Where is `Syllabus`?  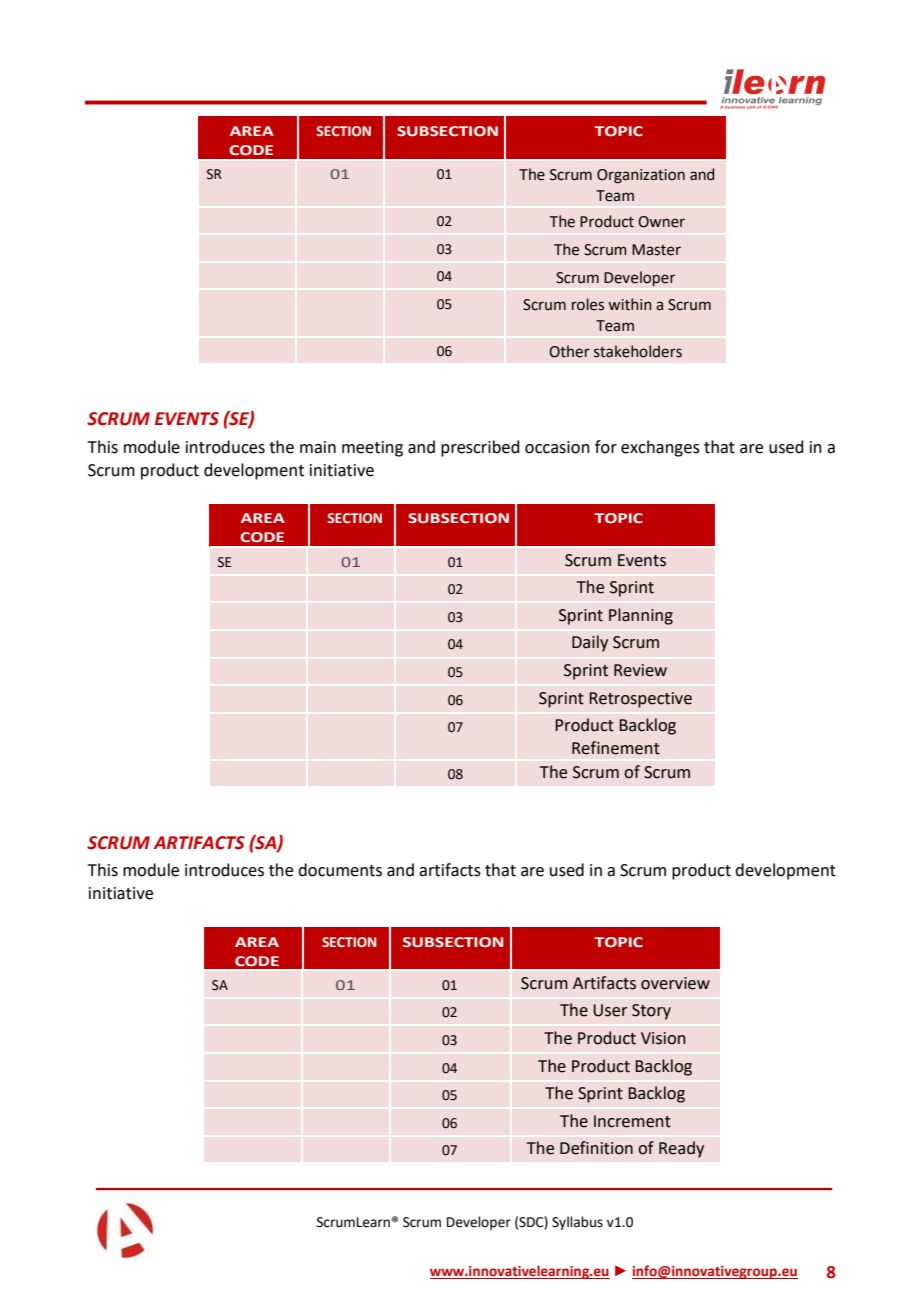 Syllabus is located at coordinates (577, 1223).
